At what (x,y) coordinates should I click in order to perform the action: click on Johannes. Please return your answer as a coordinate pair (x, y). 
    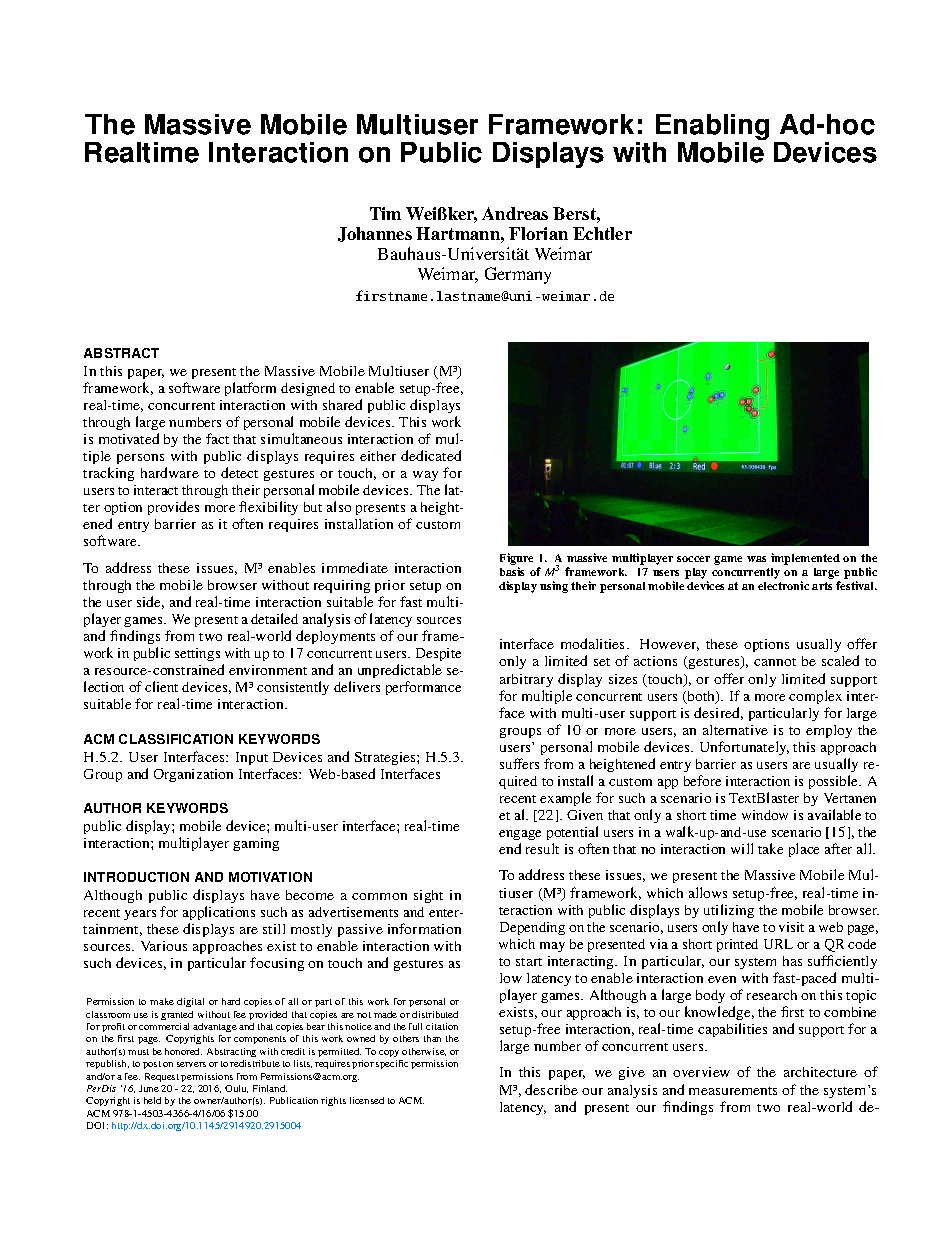
    Looking at the image, I should click on (375, 234).
